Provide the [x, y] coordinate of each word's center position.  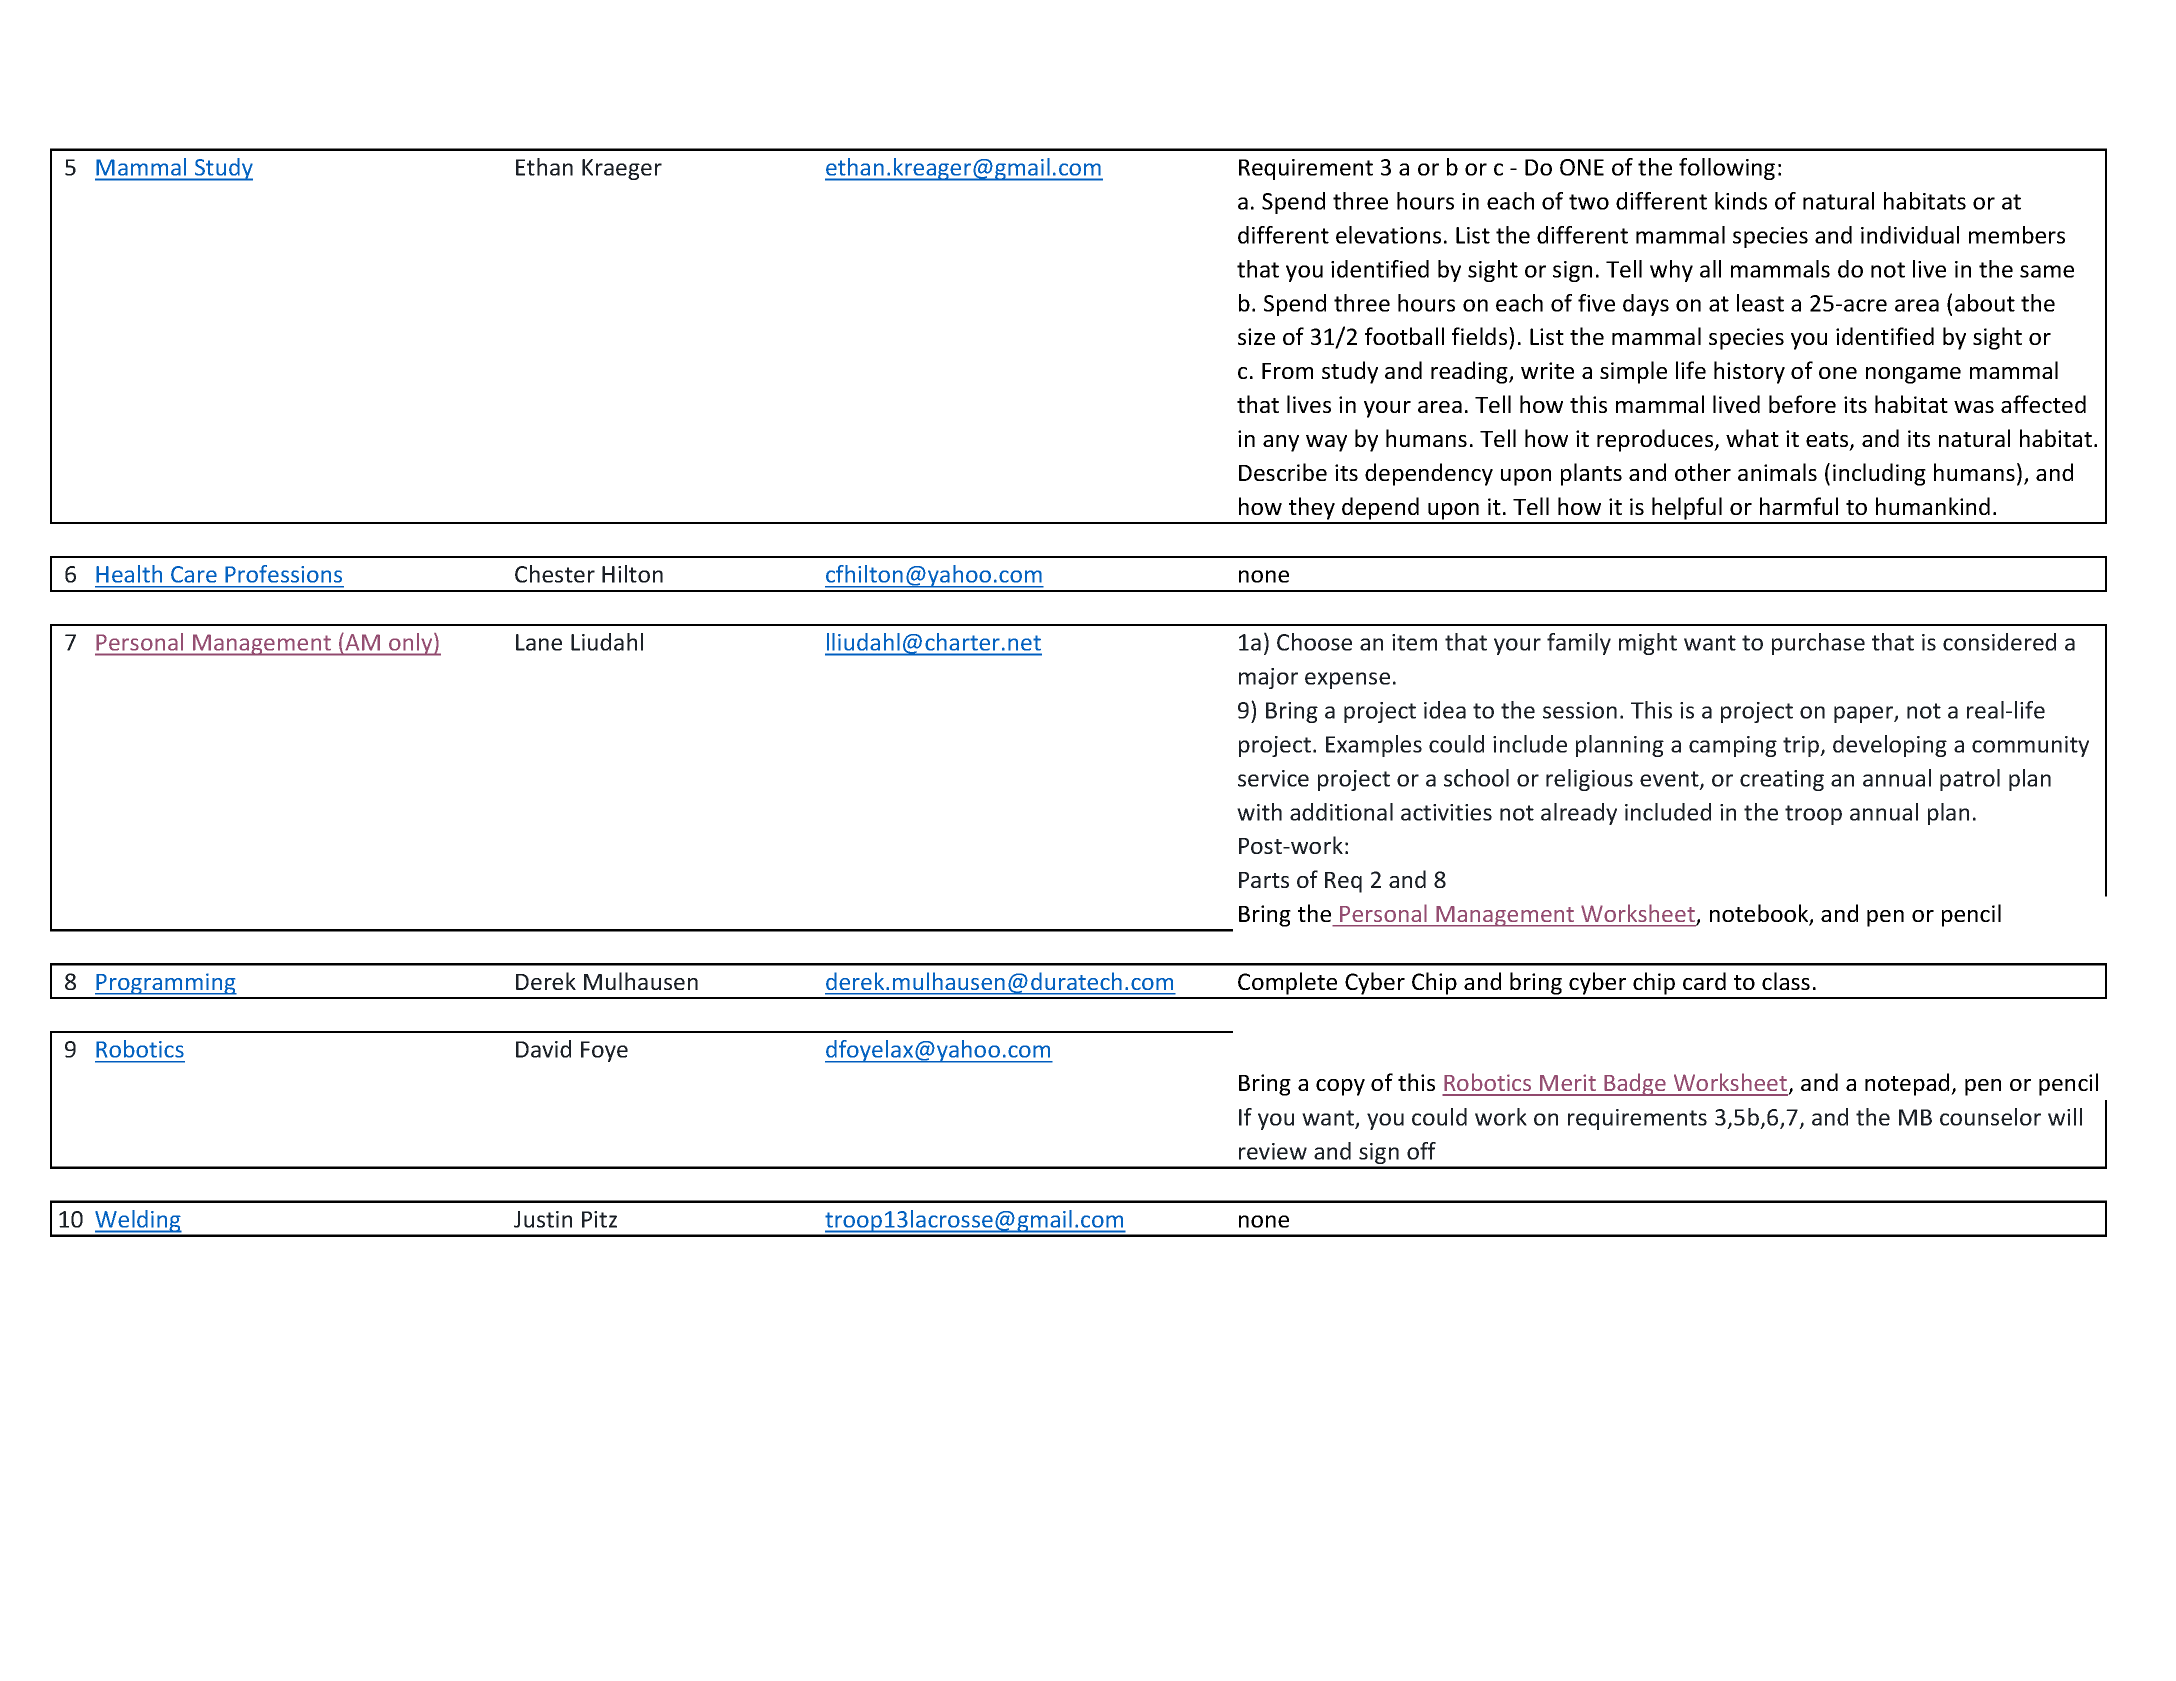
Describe [1283, 472]
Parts [1264, 880]
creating [1782, 780]
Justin [543, 1219]
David [543, 1049]
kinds [1741, 201]
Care [193, 574]
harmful [1799, 506]
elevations [1388, 235]
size [1256, 336]
